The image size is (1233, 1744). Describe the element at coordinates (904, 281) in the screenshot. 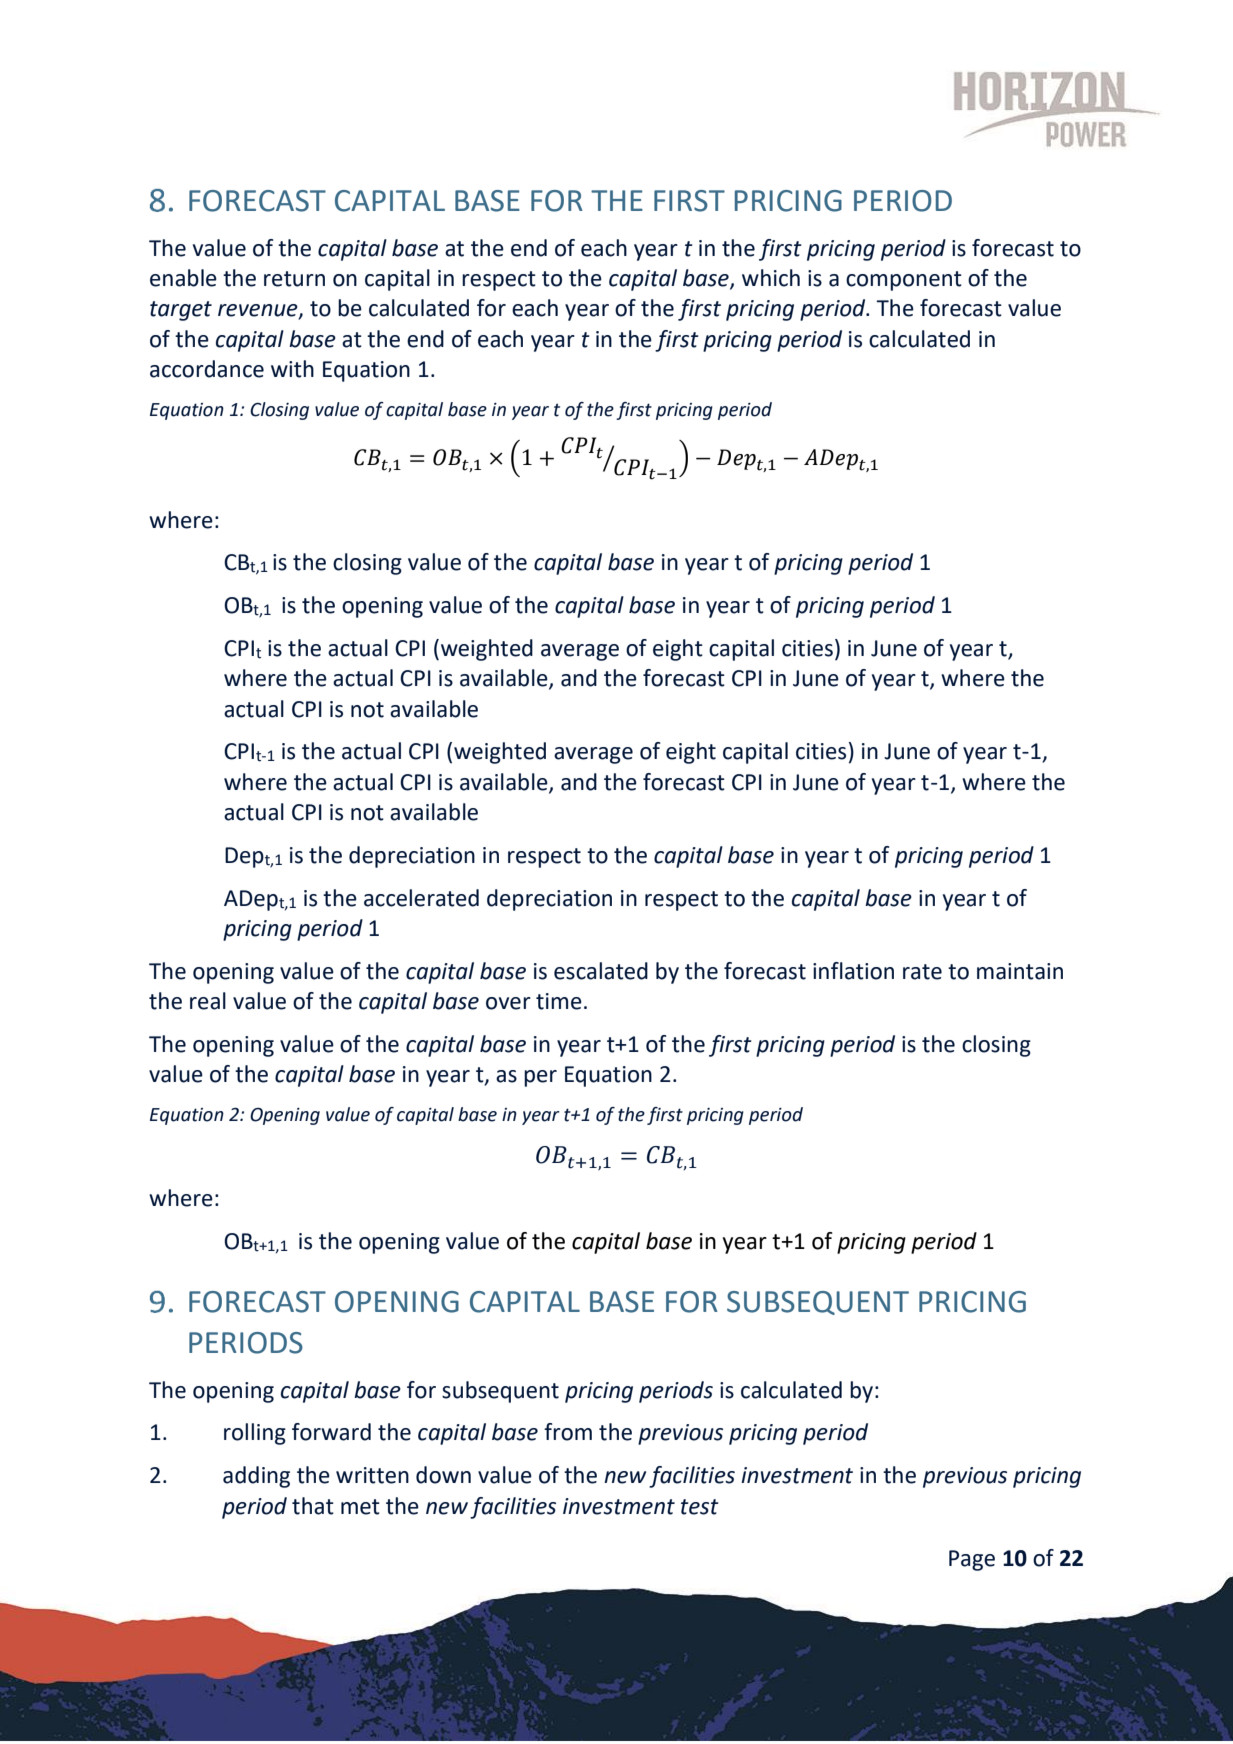

I see `component` at that location.
